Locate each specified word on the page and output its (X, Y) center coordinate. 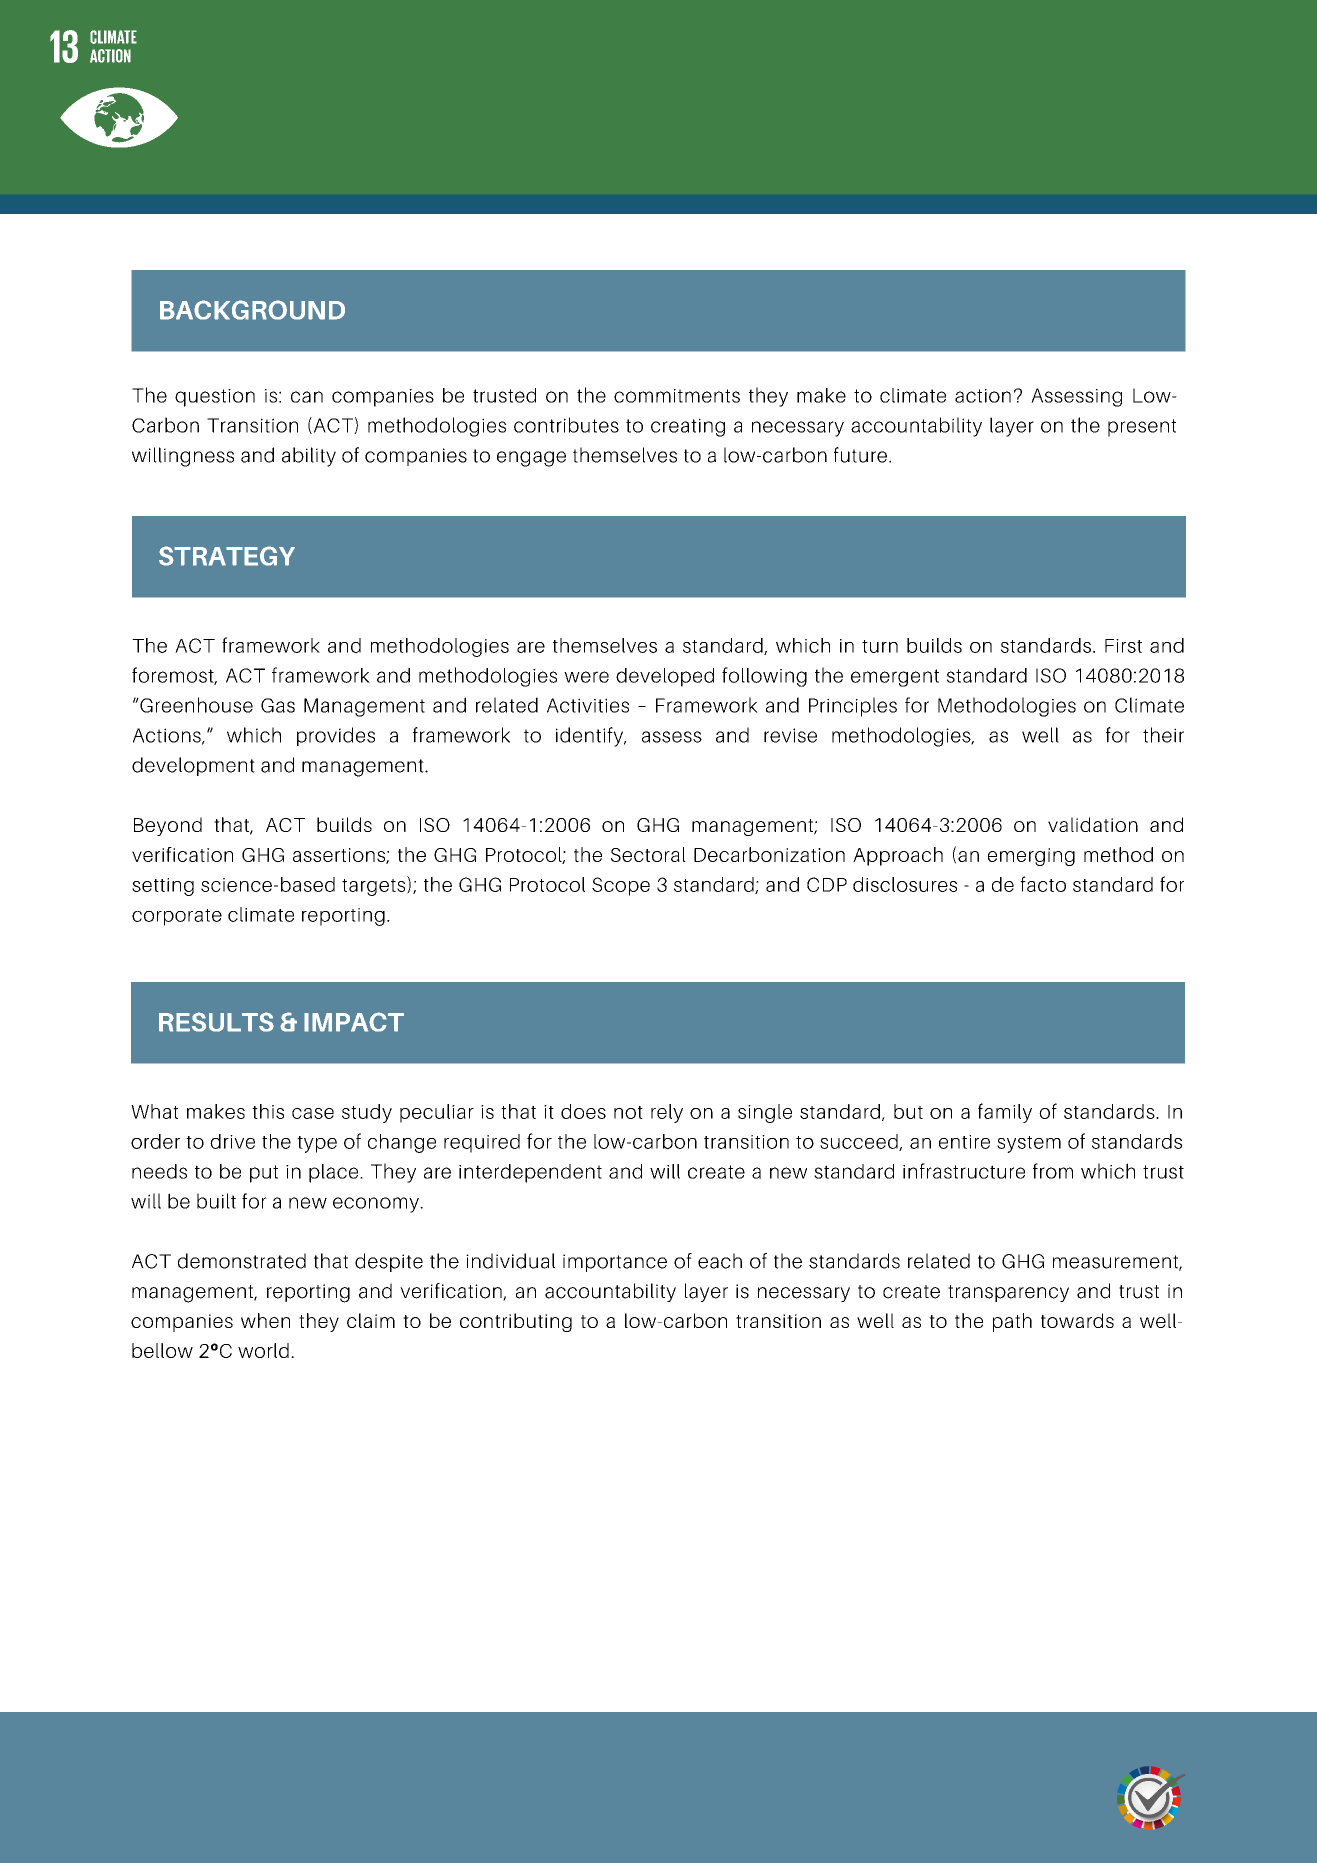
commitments (677, 396)
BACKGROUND (252, 310)
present (1142, 428)
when (265, 1320)
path (1012, 1322)
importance (615, 1263)
